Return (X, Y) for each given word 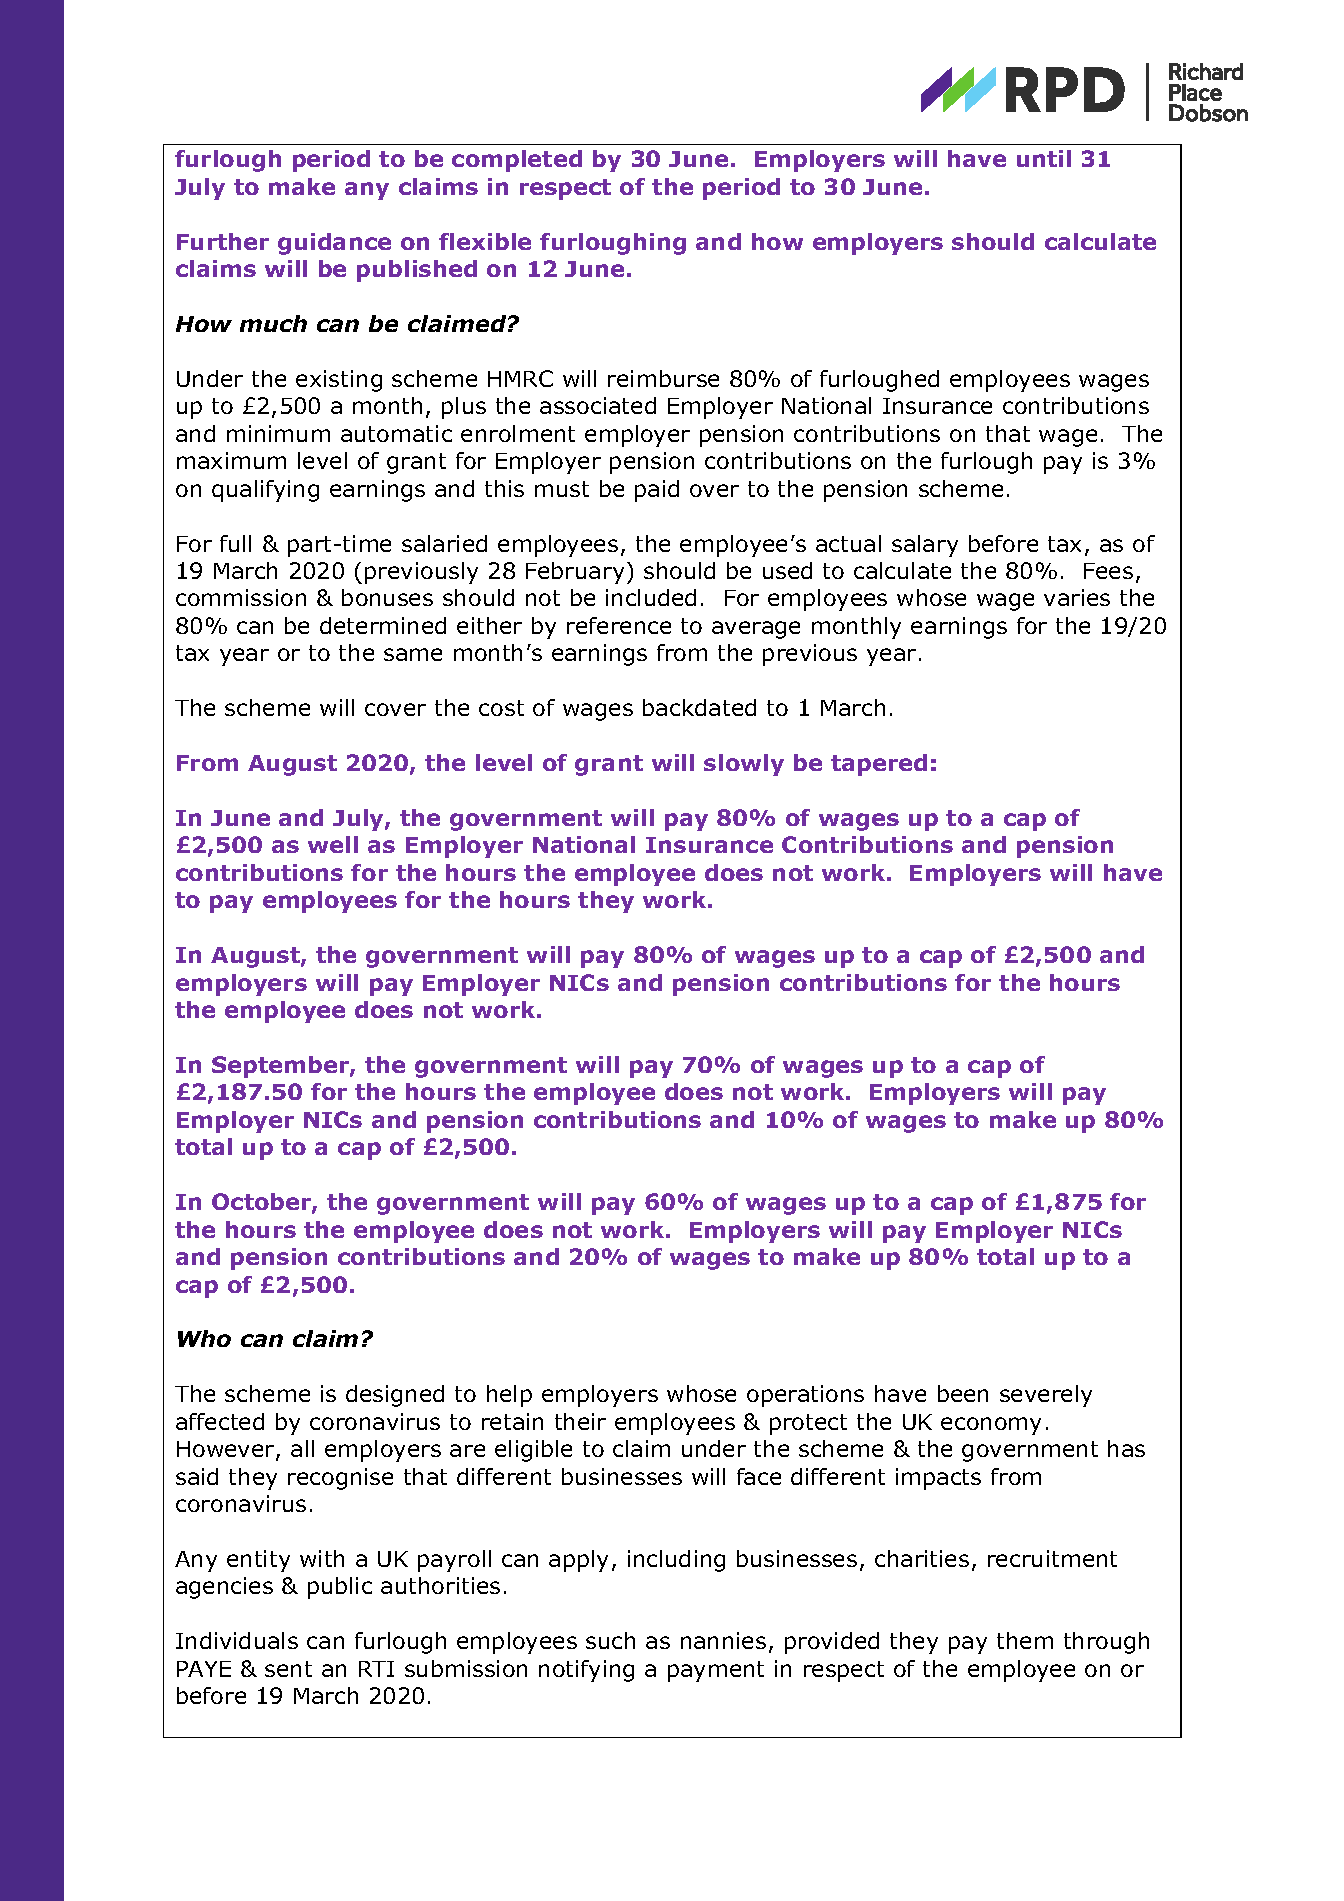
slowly (744, 765)
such (610, 1640)
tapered (879, 765)
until (1044, 158)
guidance (334, 244)
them (1025, 1640)
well (333, 844)
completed (517, 161)
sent (288, 1669)
